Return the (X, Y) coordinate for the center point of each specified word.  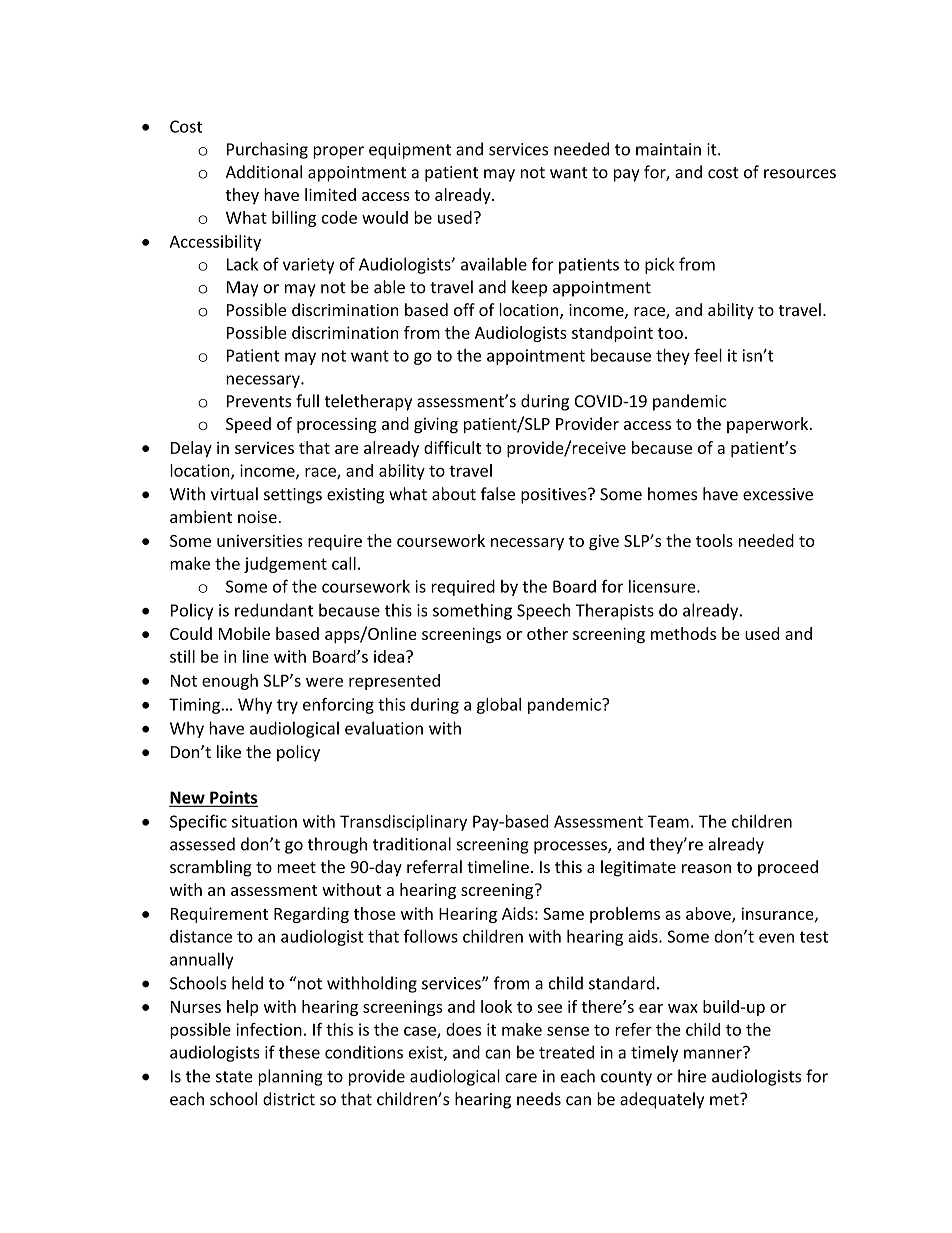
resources (800, 174)
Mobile (244, 633)
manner (714, 1053)
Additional (264, 172)
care (521, 1078)
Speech (543, 611)
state (234, 1077)
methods (683, 633)
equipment (410, 151)
